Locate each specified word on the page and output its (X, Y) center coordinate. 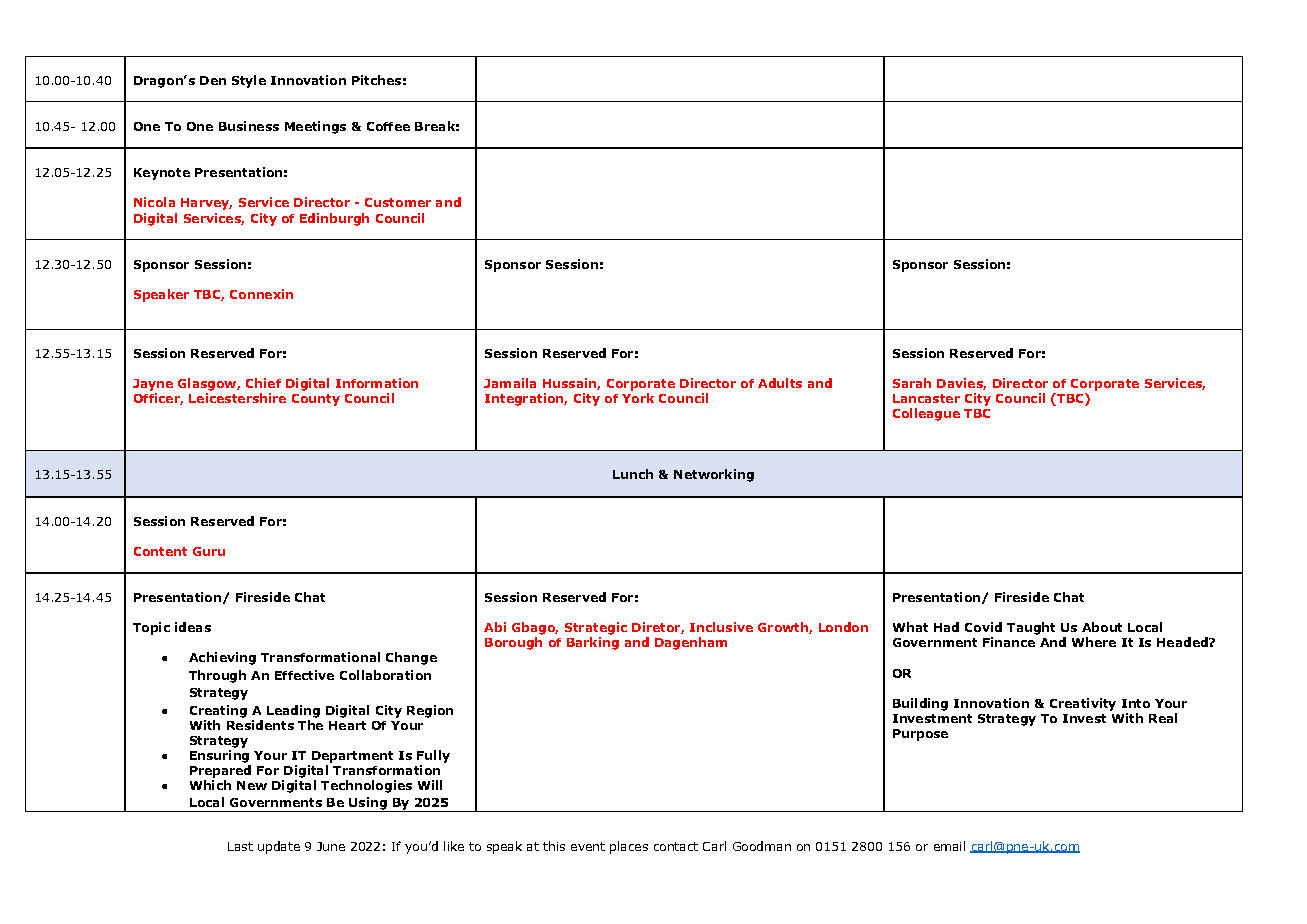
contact (676, 846)
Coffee (388, 126)
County (316, 400)
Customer (398, 202)
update (279, 847)
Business (249, 126)
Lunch (633, 474)
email (949, 846)
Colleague (926, 414)
